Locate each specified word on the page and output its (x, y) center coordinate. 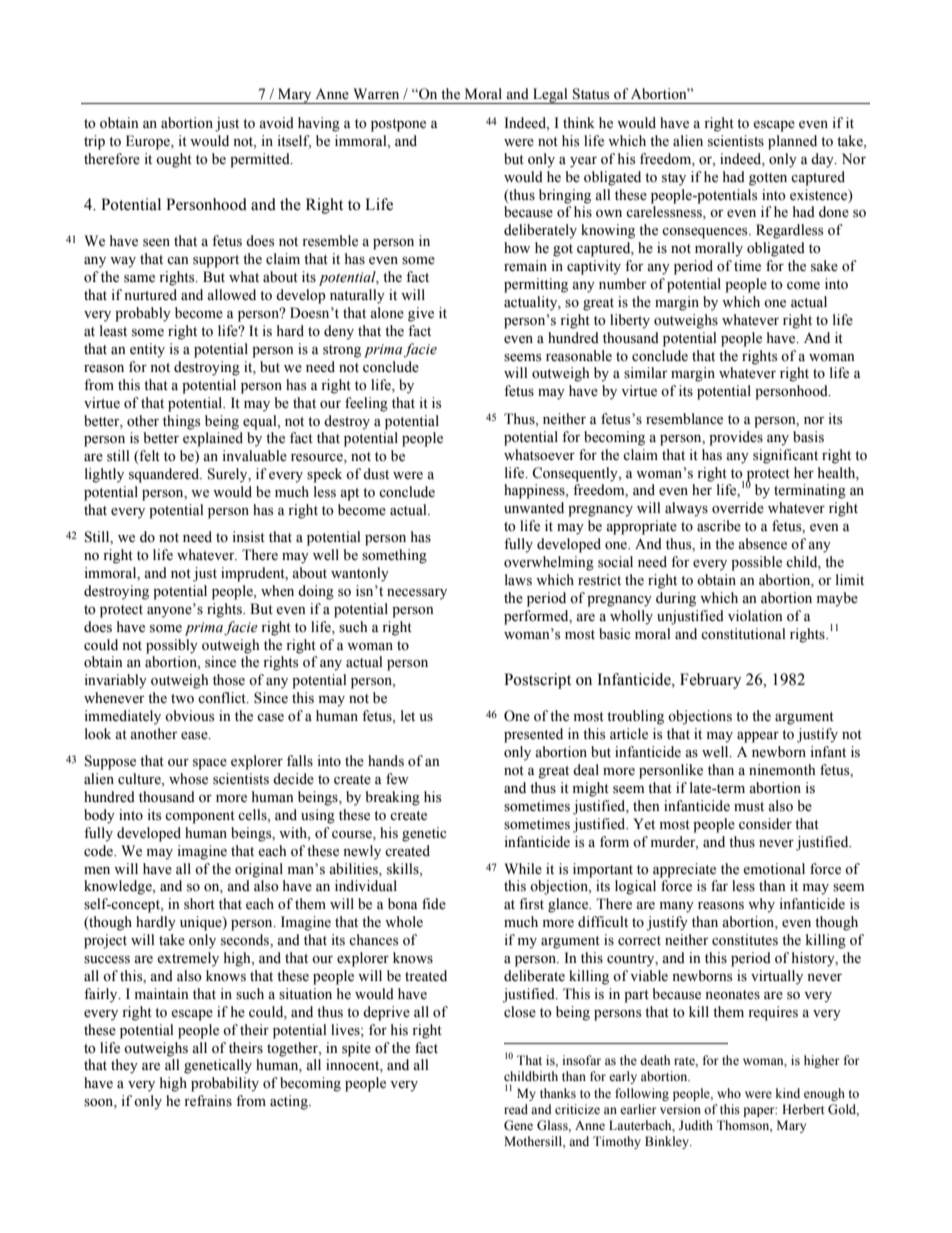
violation (755, 616)
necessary (417, 594)
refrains (208, 1101)
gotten (768, 179)
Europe (149, 142)
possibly (172, 646)
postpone (398, 125)
